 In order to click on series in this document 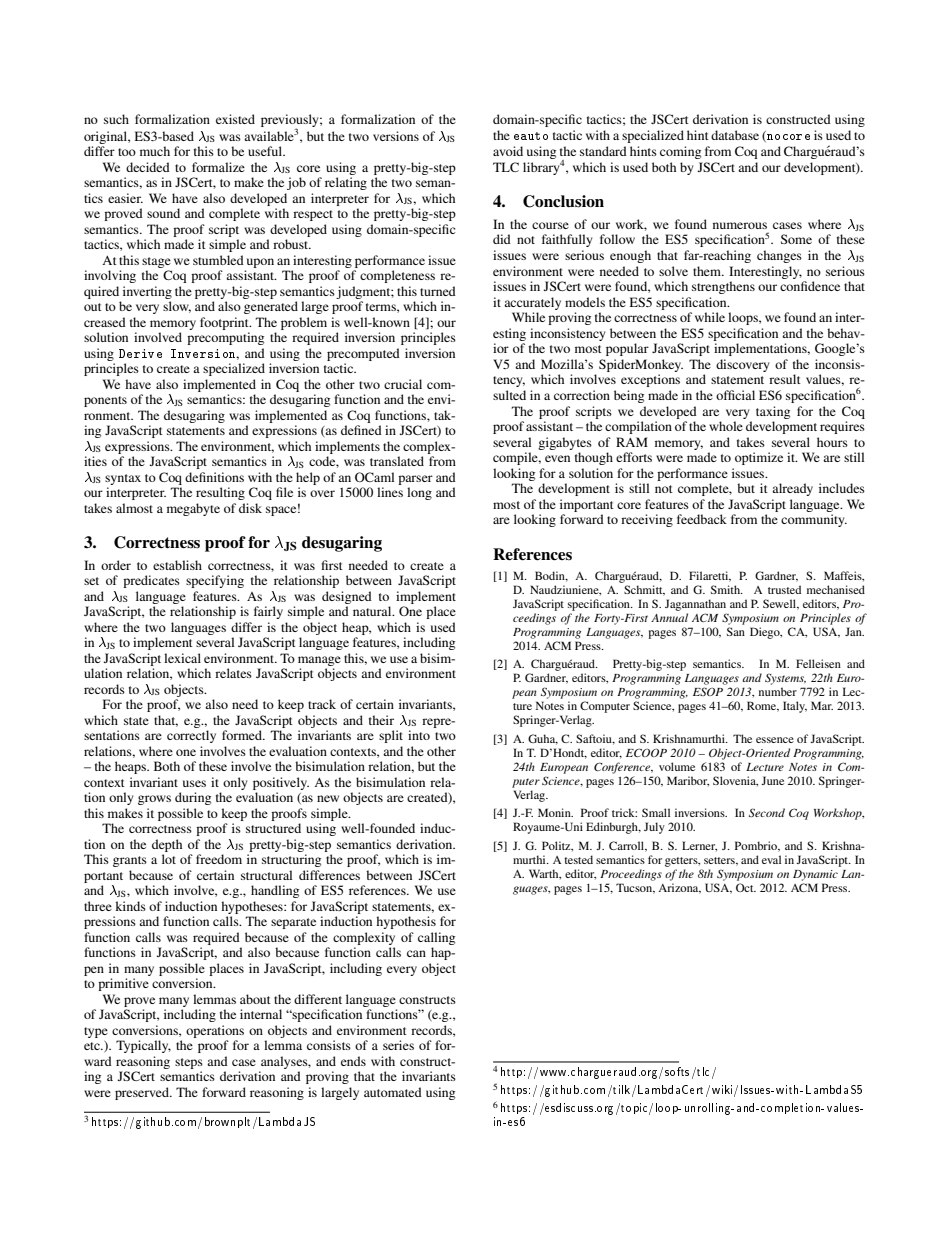, I will do `click(398, 1045)`.
